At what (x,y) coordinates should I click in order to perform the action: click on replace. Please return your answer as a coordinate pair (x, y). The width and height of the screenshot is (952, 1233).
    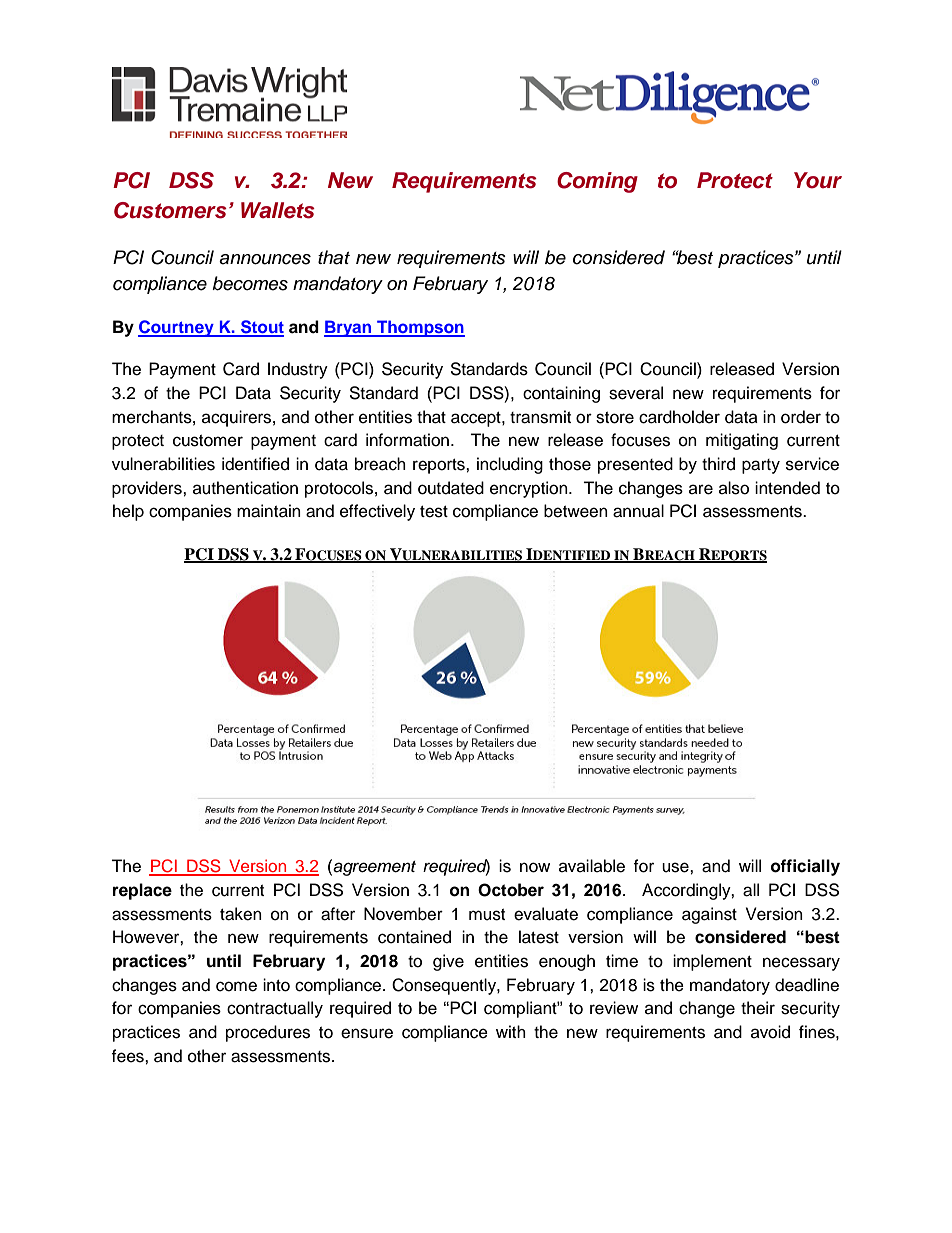
    Looking at the image, I should click on (142, 891).
